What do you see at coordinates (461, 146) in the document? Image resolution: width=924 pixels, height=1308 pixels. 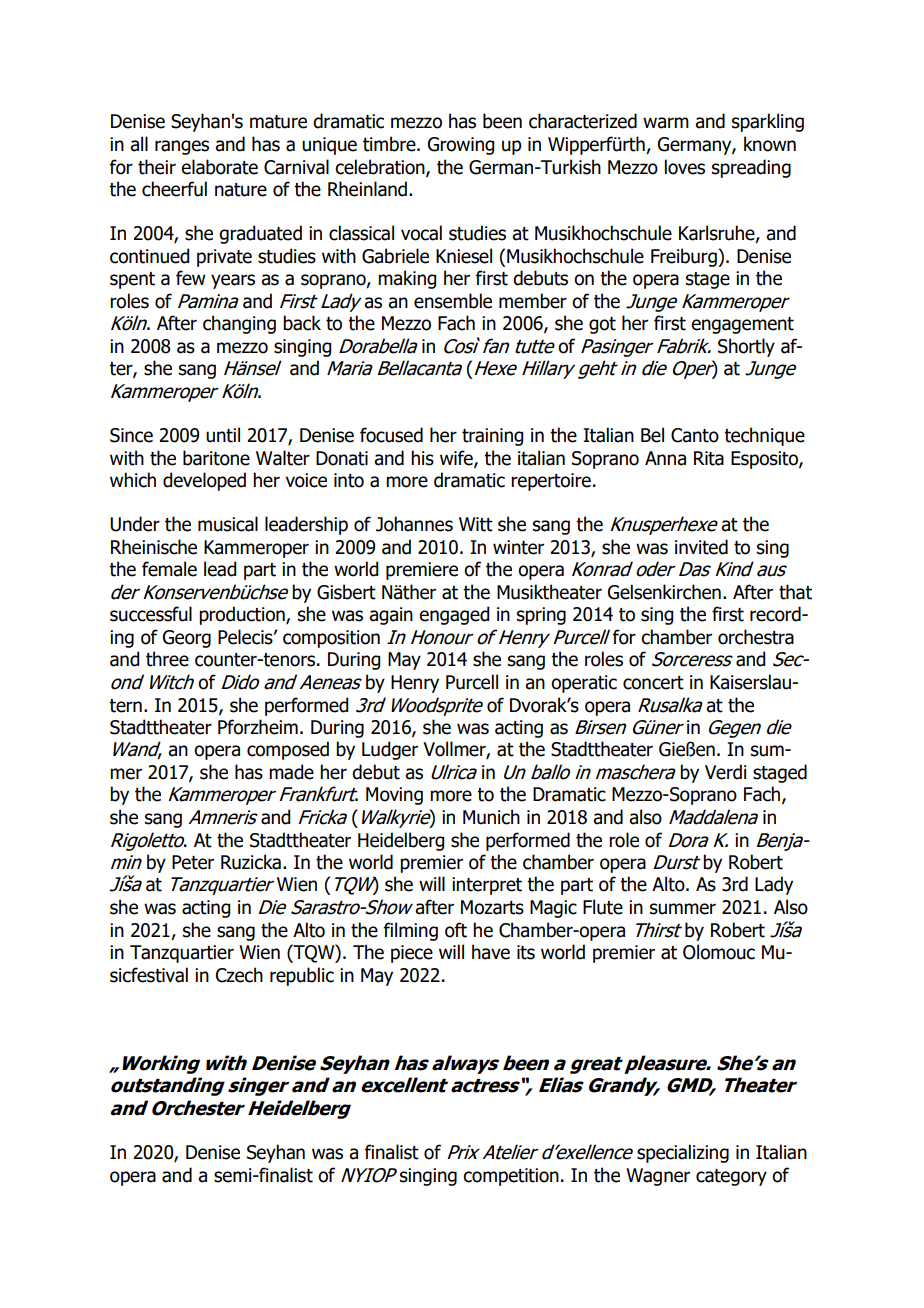 I see `Growing` at bounding box center [461, 146].
